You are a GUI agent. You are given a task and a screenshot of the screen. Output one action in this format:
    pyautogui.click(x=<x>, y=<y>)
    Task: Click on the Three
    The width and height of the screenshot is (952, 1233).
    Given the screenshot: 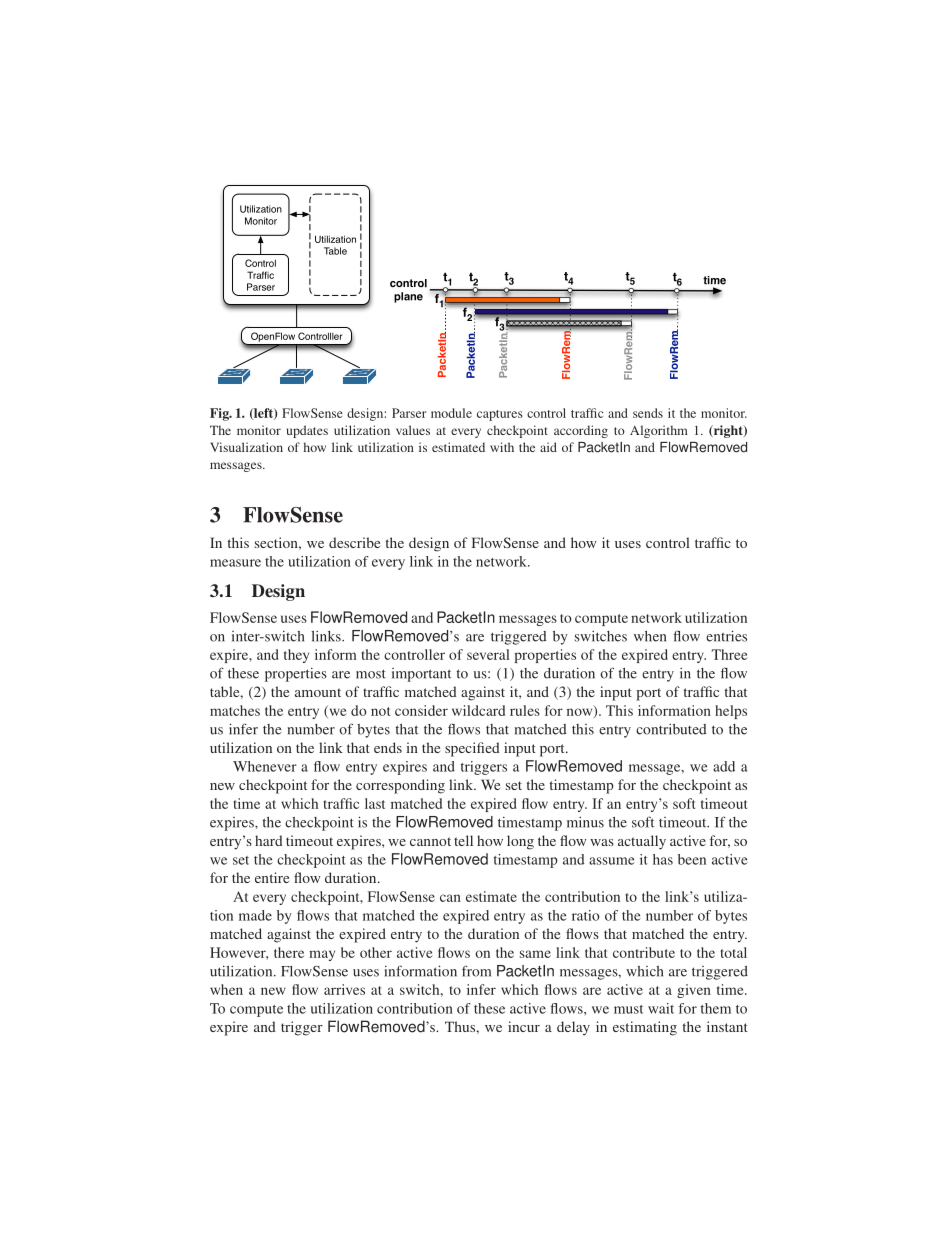 What is the action you would take?
    pyautogui.click(x=730, y=654)
